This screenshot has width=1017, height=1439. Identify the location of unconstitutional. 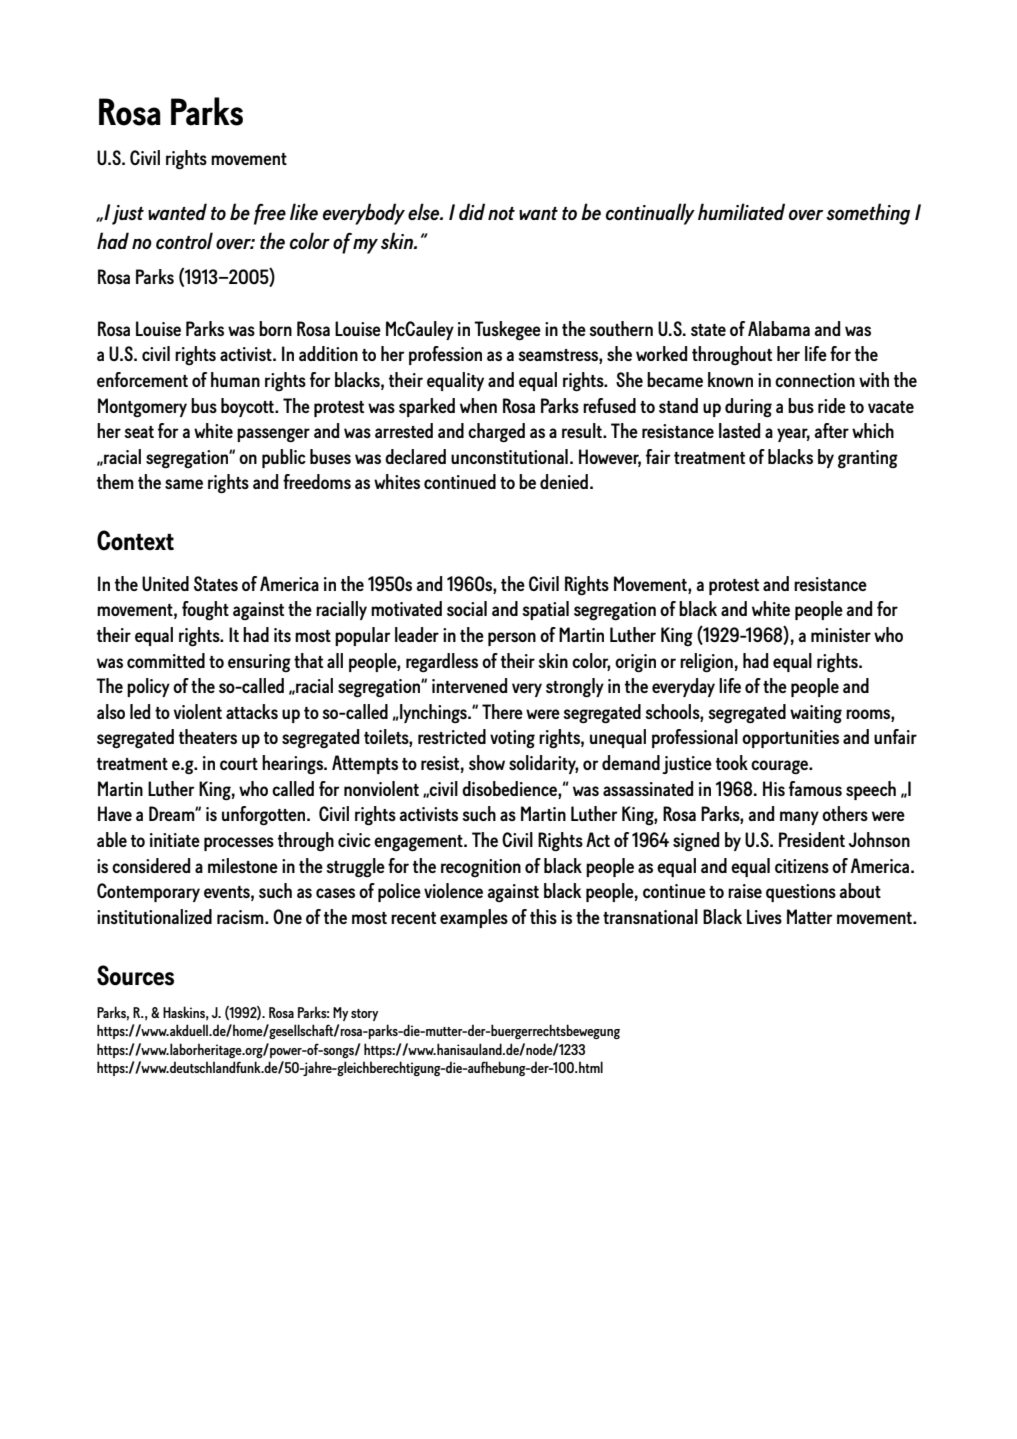
(509, 456).
